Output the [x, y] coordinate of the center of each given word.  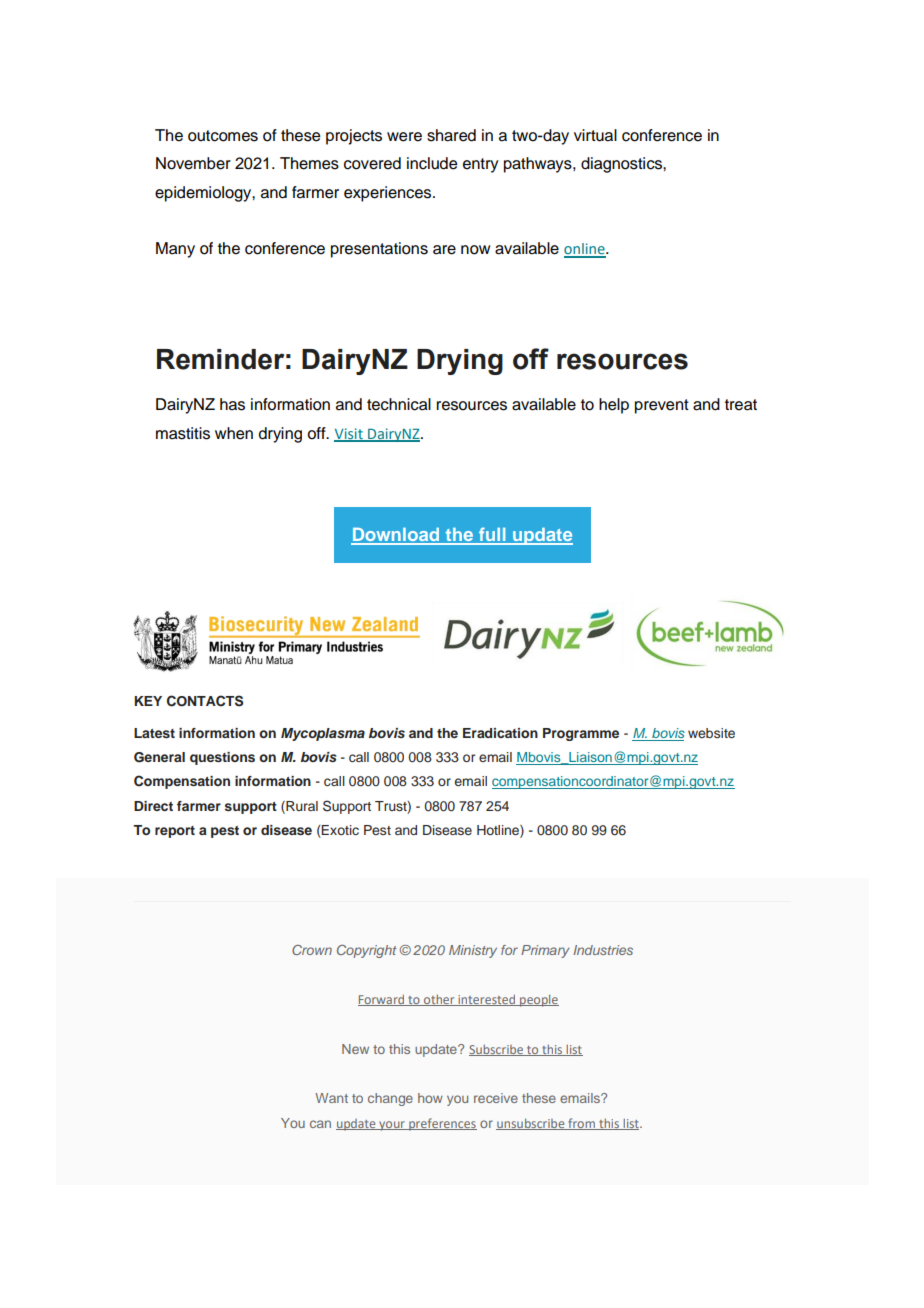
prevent [662, 406]
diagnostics [622, 165]
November [193, 163]
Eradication [500, 733]
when [234, 433]
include [432, 163]
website [711, 733]
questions [222, 758]
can [320, 1124]
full [492, 535]
